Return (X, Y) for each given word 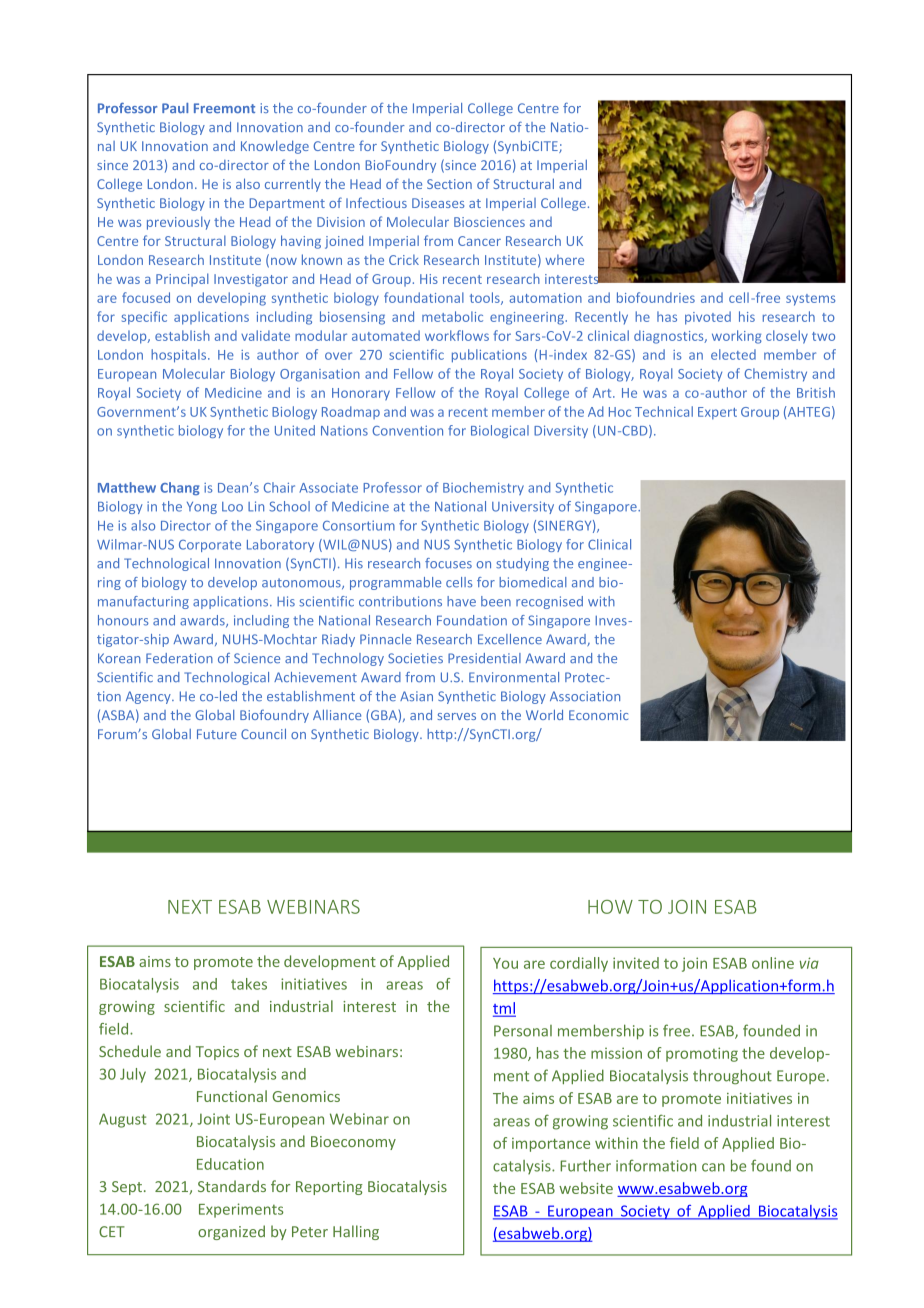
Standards (232, 1186)
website (586, 1188)
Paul (175, 108)
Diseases (438, 203)
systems (811, 300)
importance (551, 1145)
